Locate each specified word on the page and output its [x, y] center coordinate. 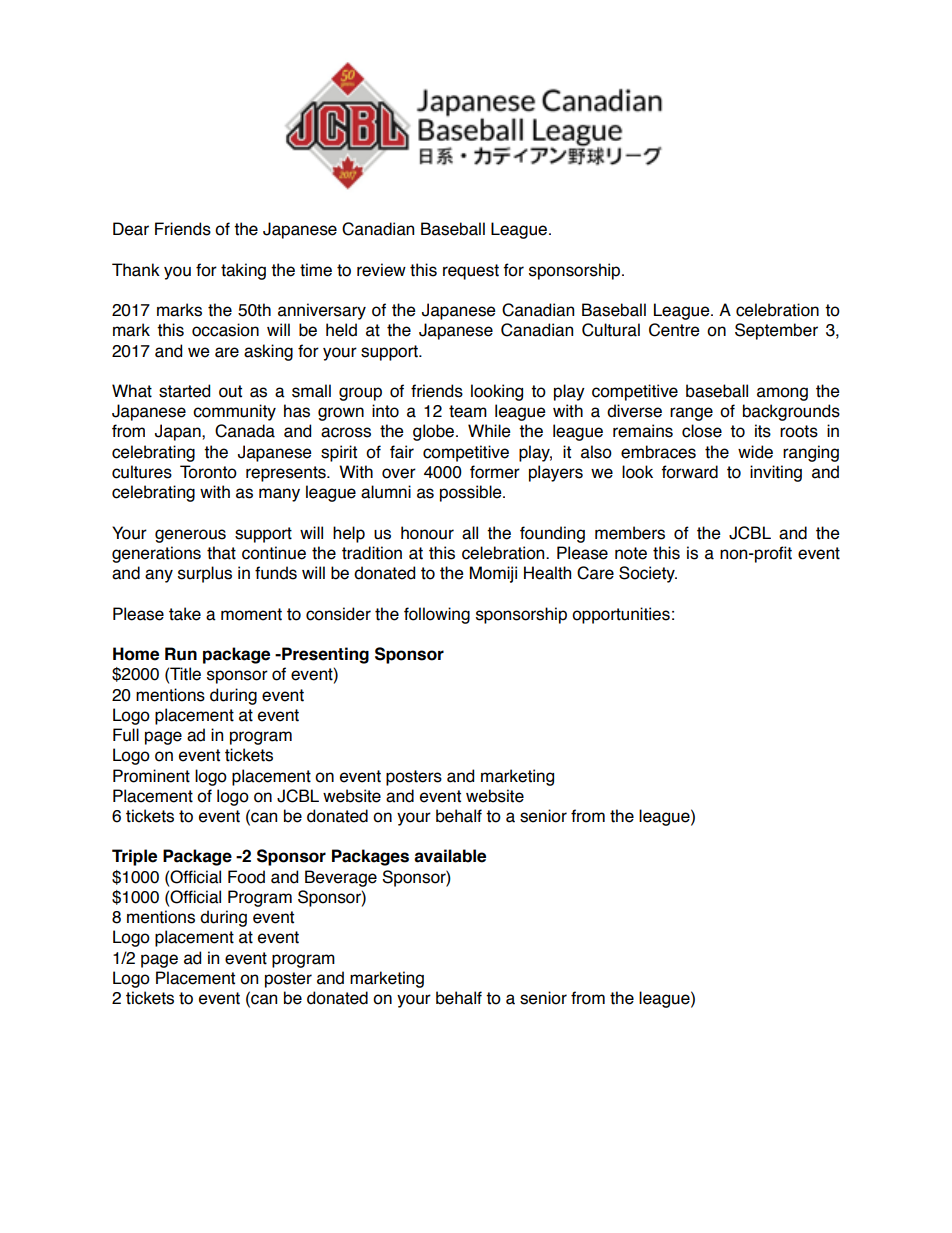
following [437, 615]
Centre [674, 330]
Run [181, 654]
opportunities [621, 615]
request [471, 272]
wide [755, 452]
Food [246, 877]
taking [243, 271]
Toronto [208, 472]
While [489, 431]
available [450, 856]
